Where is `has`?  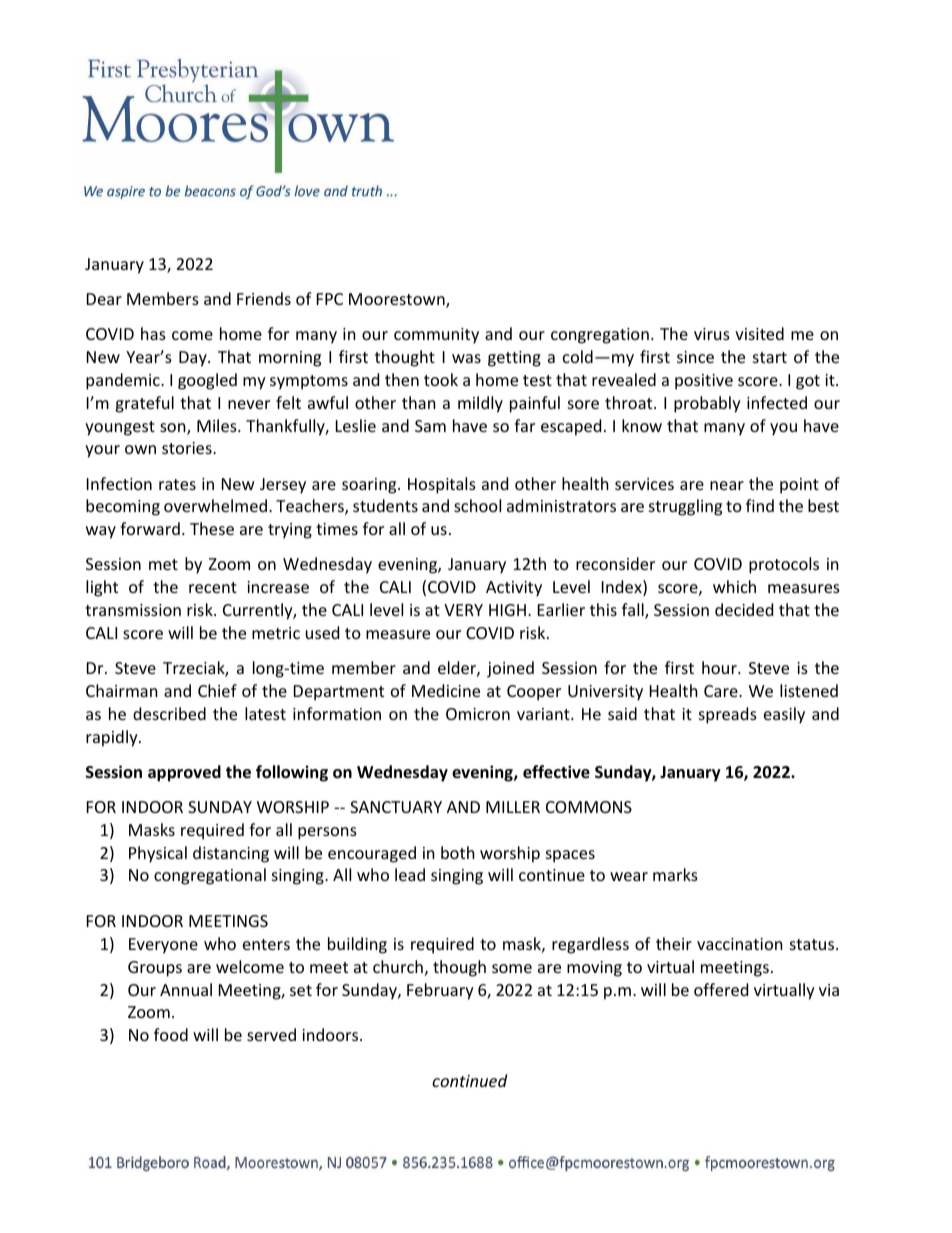
has is located at coordinates (153, 333).
